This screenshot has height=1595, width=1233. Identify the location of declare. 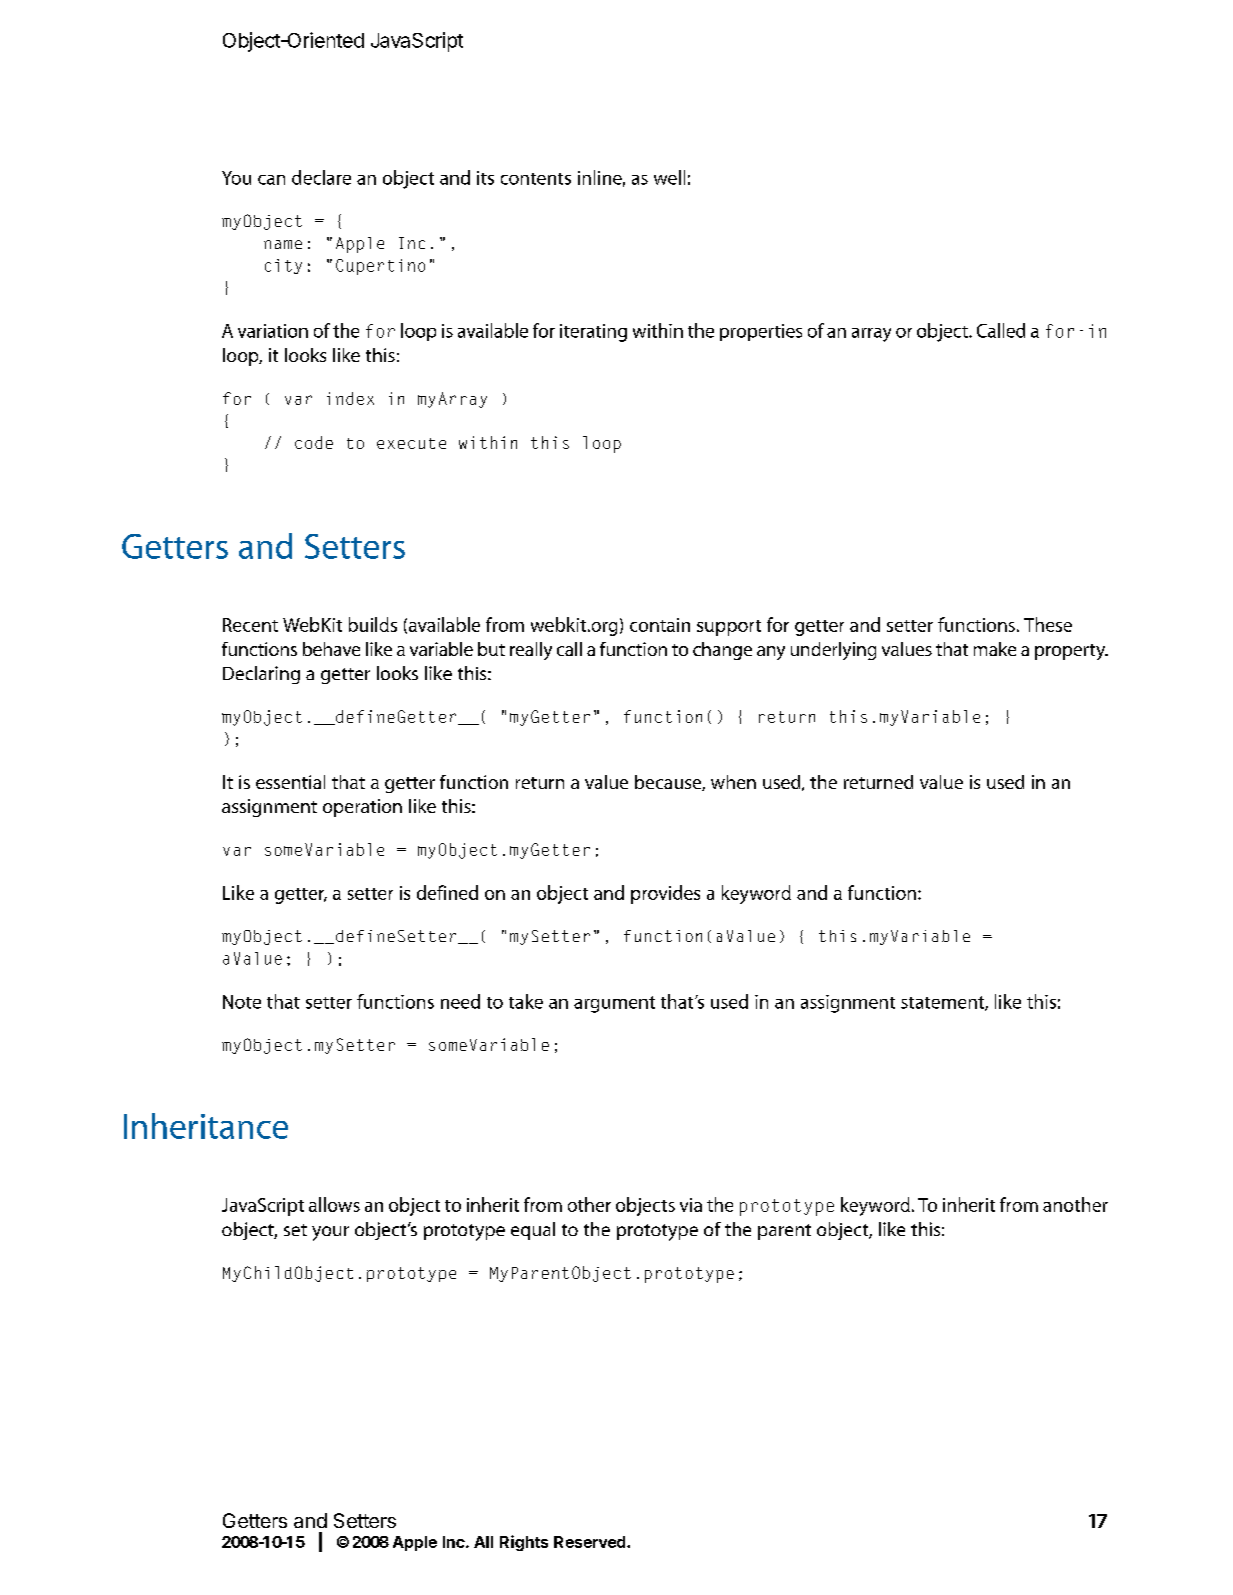
(321, 177).
